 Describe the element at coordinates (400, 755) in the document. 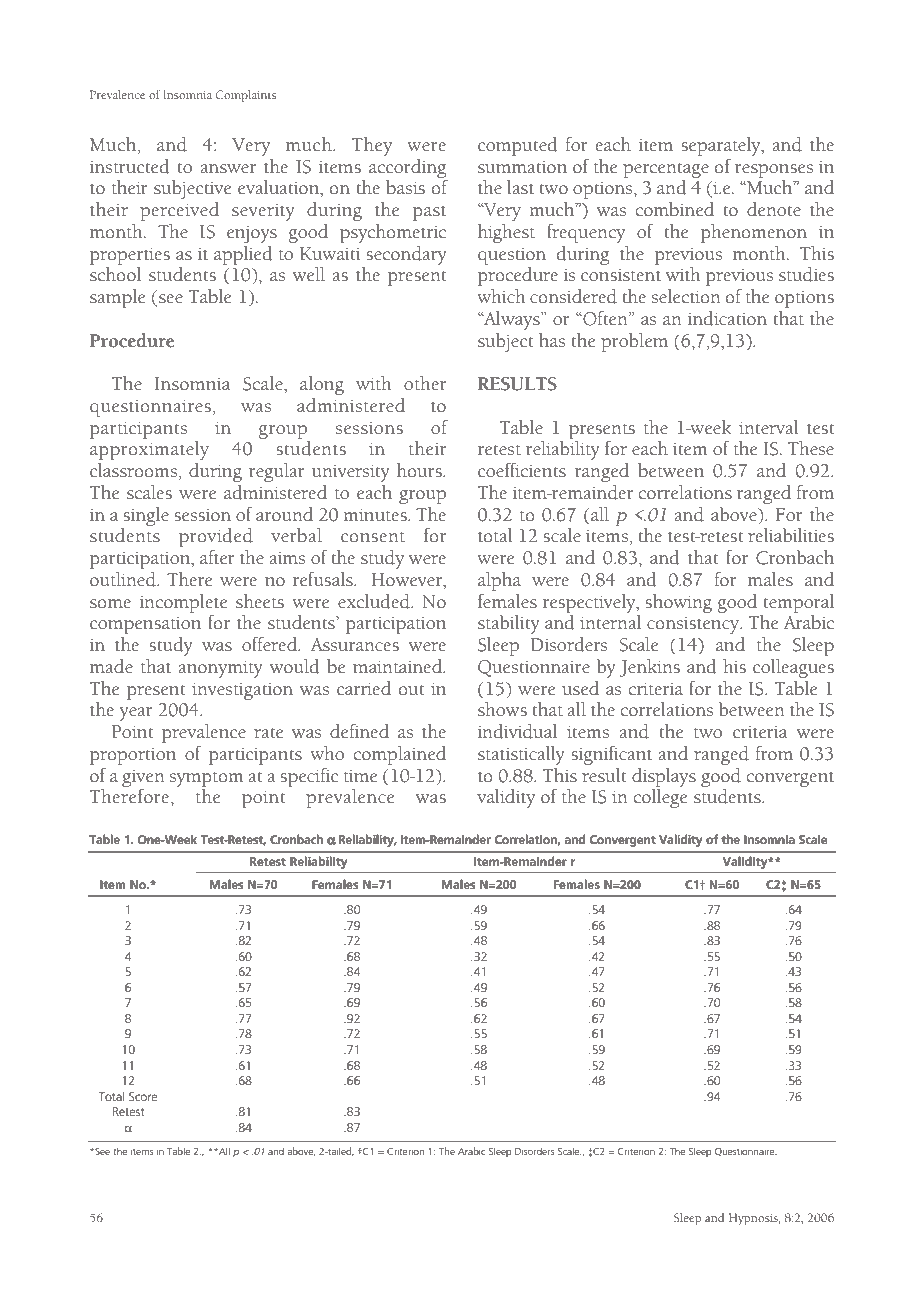

I see `complained` at that location.
